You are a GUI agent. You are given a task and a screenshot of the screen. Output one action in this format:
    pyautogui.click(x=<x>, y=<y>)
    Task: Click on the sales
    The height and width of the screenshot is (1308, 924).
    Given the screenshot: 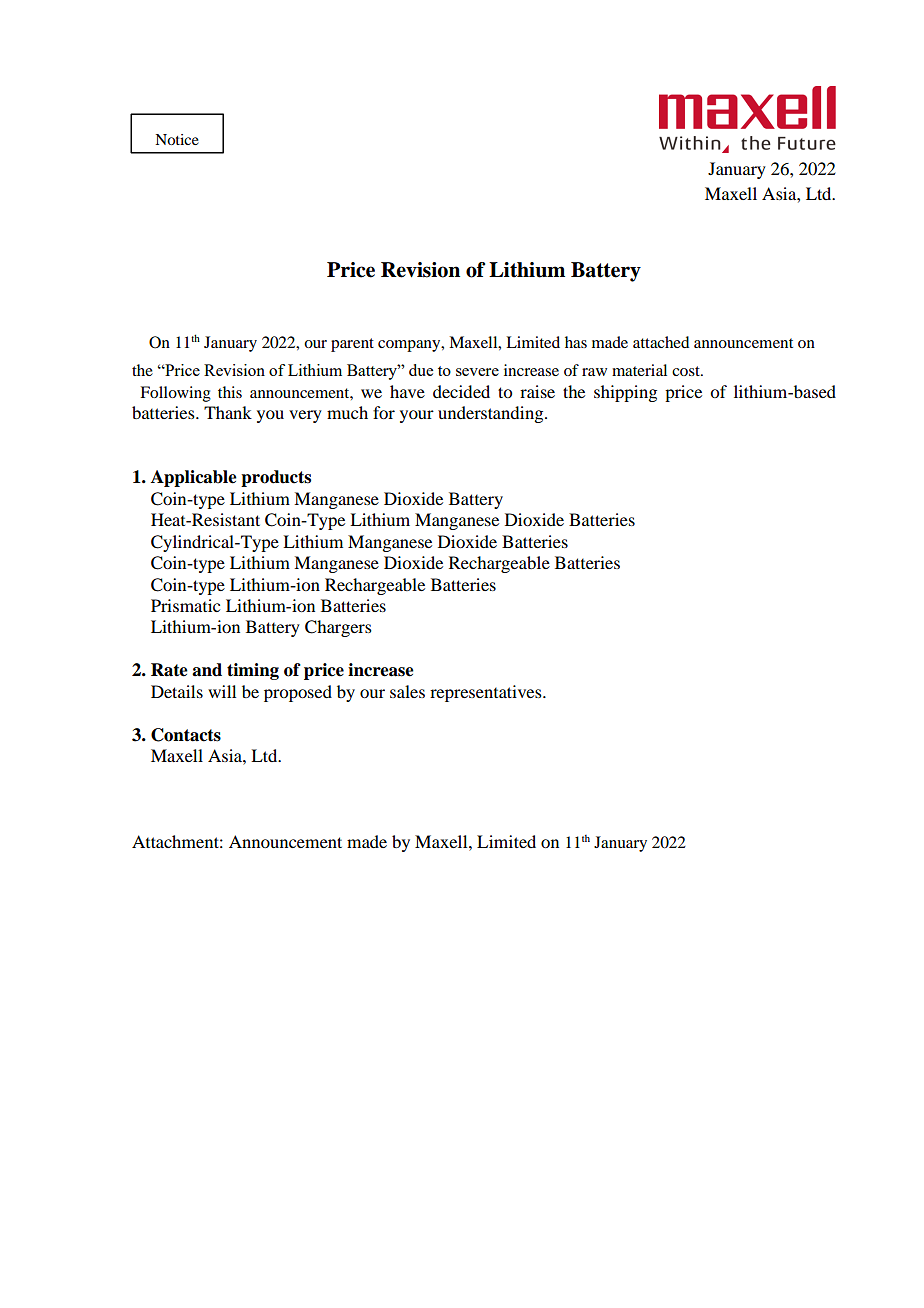 What is the action you would take?
    pyautogui.click(x=407, y=691)
